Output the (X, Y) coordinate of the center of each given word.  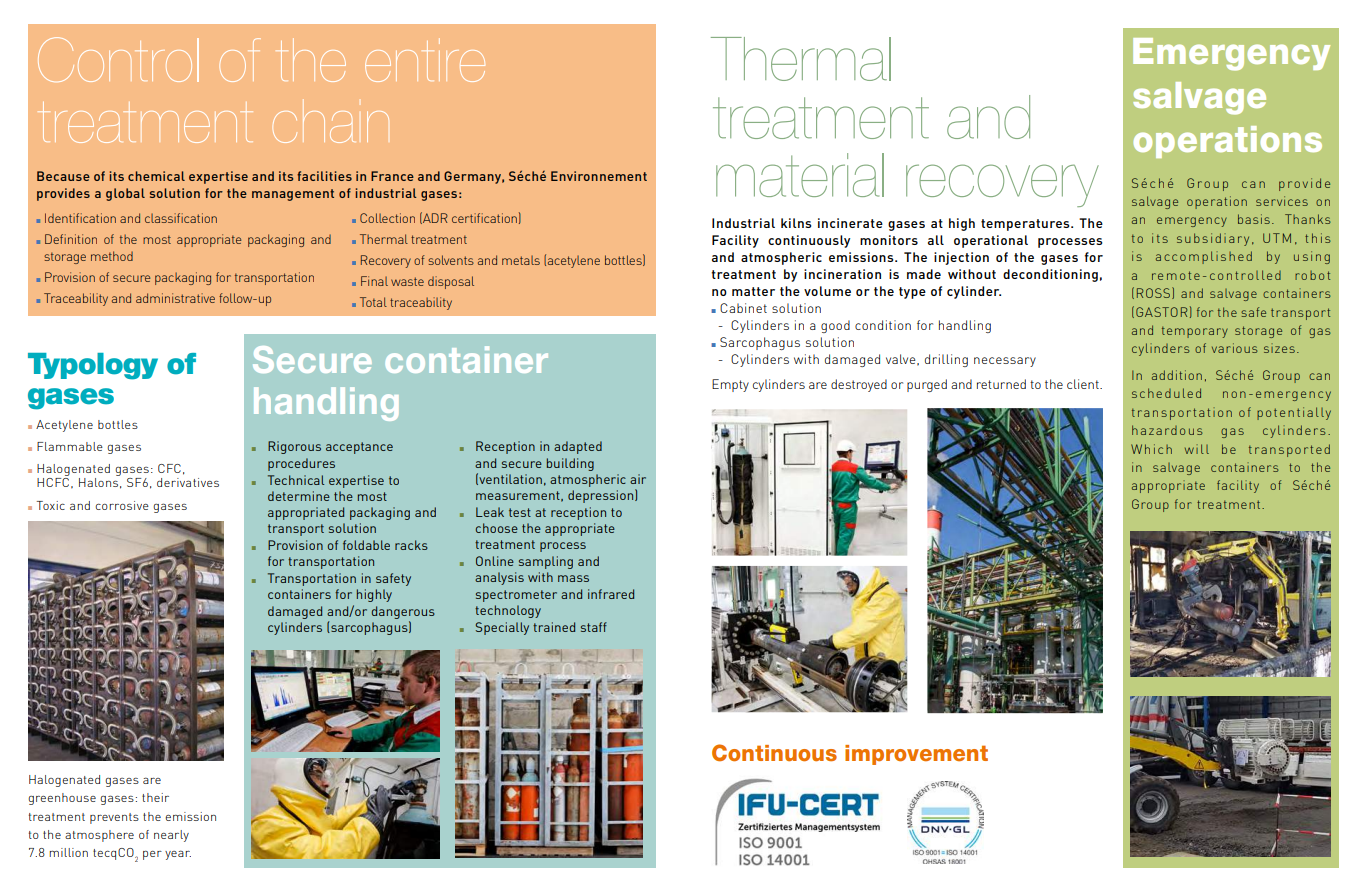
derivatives (188, 482)
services (1282, 201)
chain (331, 121)
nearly (171, 836)
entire (425, 60)
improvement (916, 755)
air (638, 479)
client (1084, 384)
